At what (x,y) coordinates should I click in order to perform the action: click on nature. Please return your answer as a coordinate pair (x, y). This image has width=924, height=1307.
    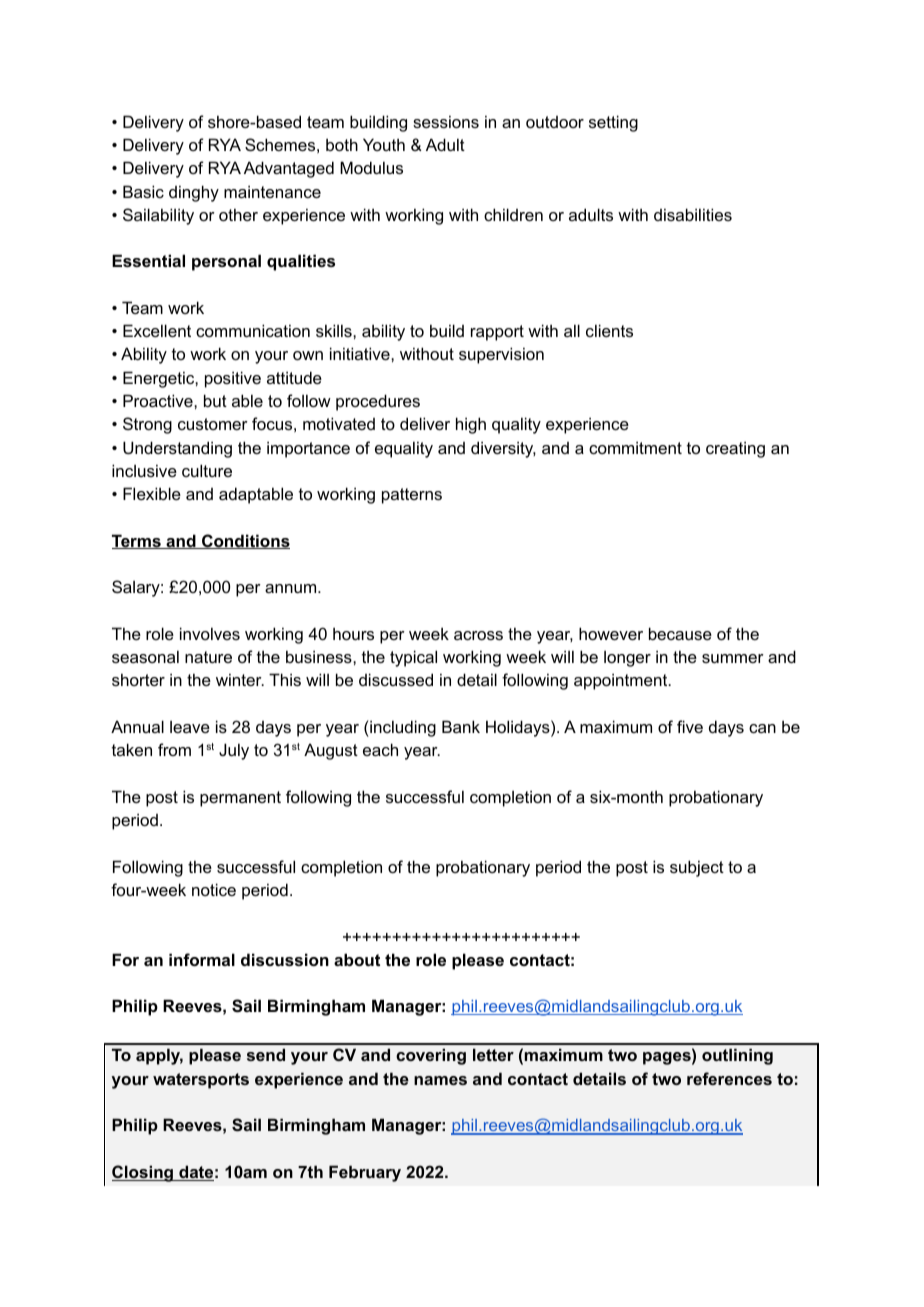
    Looking at the image, I should click on (208, 657).
